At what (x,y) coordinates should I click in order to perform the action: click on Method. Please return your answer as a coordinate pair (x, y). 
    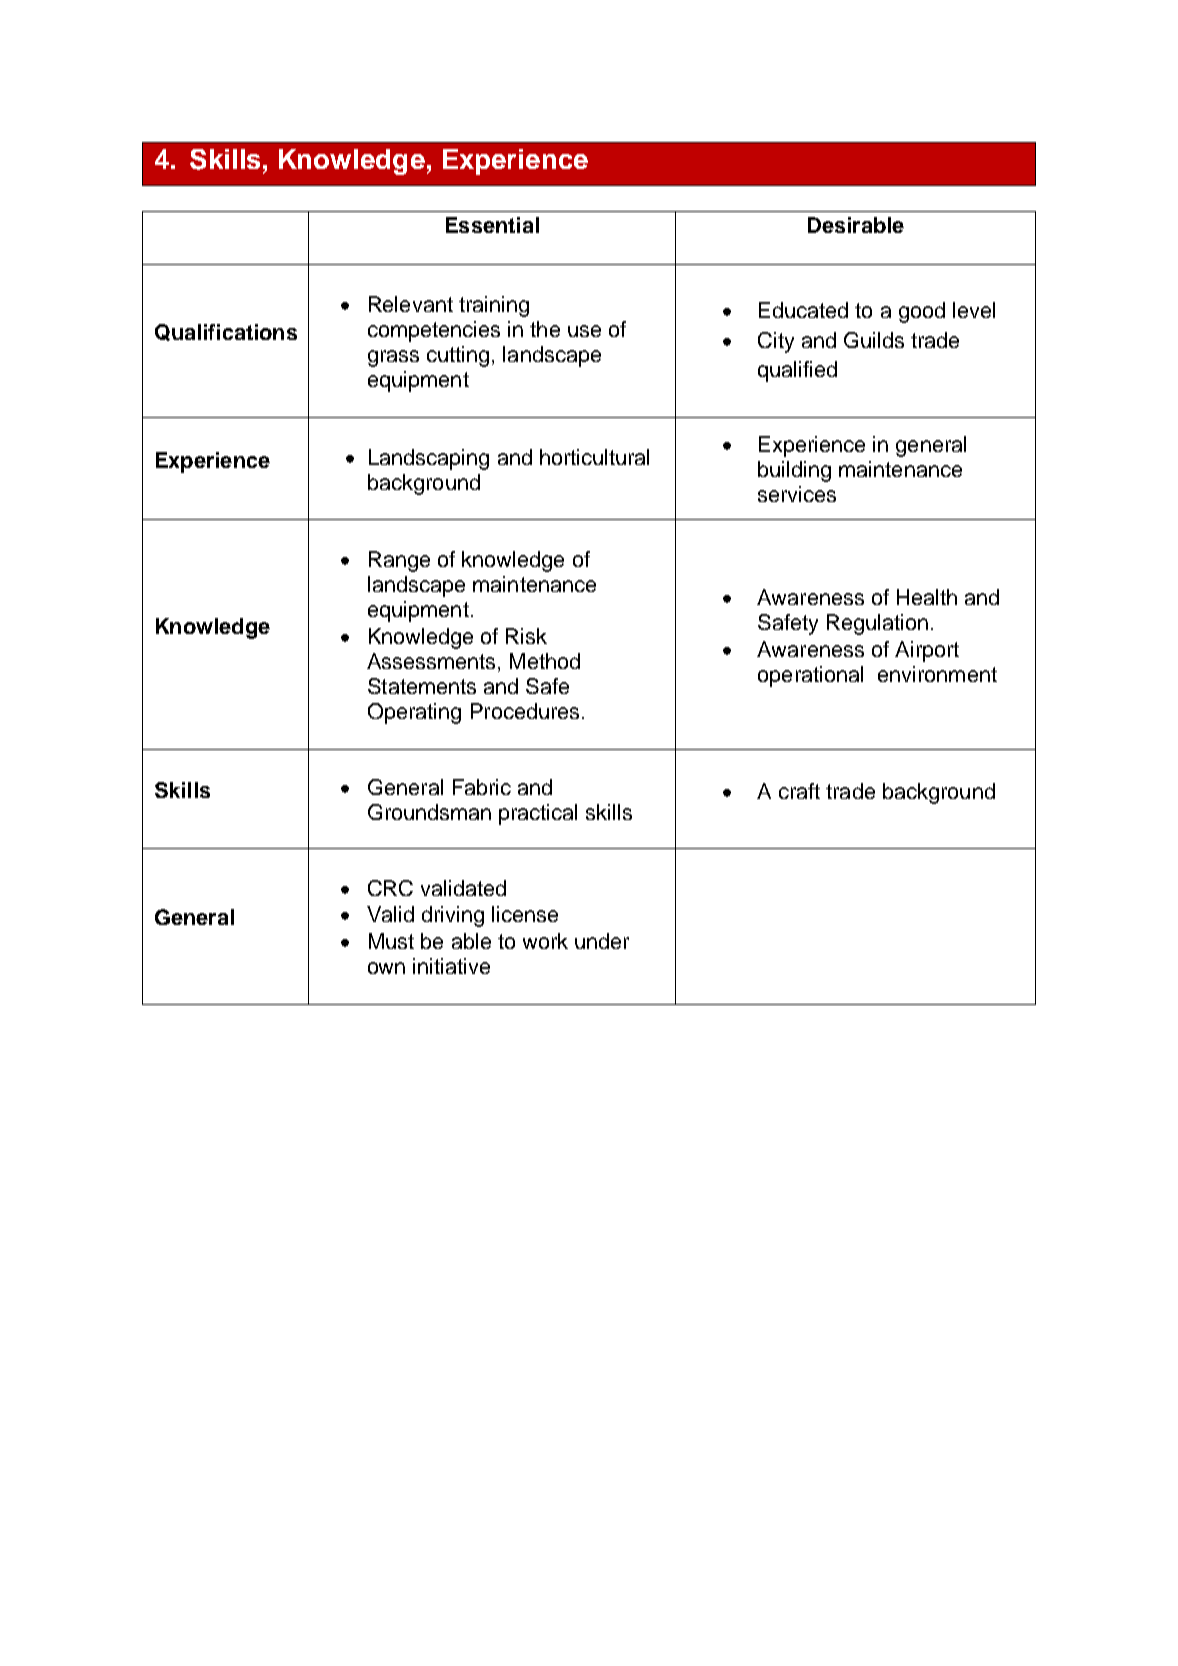
    Looking at the image, I should click on (545, 661).
